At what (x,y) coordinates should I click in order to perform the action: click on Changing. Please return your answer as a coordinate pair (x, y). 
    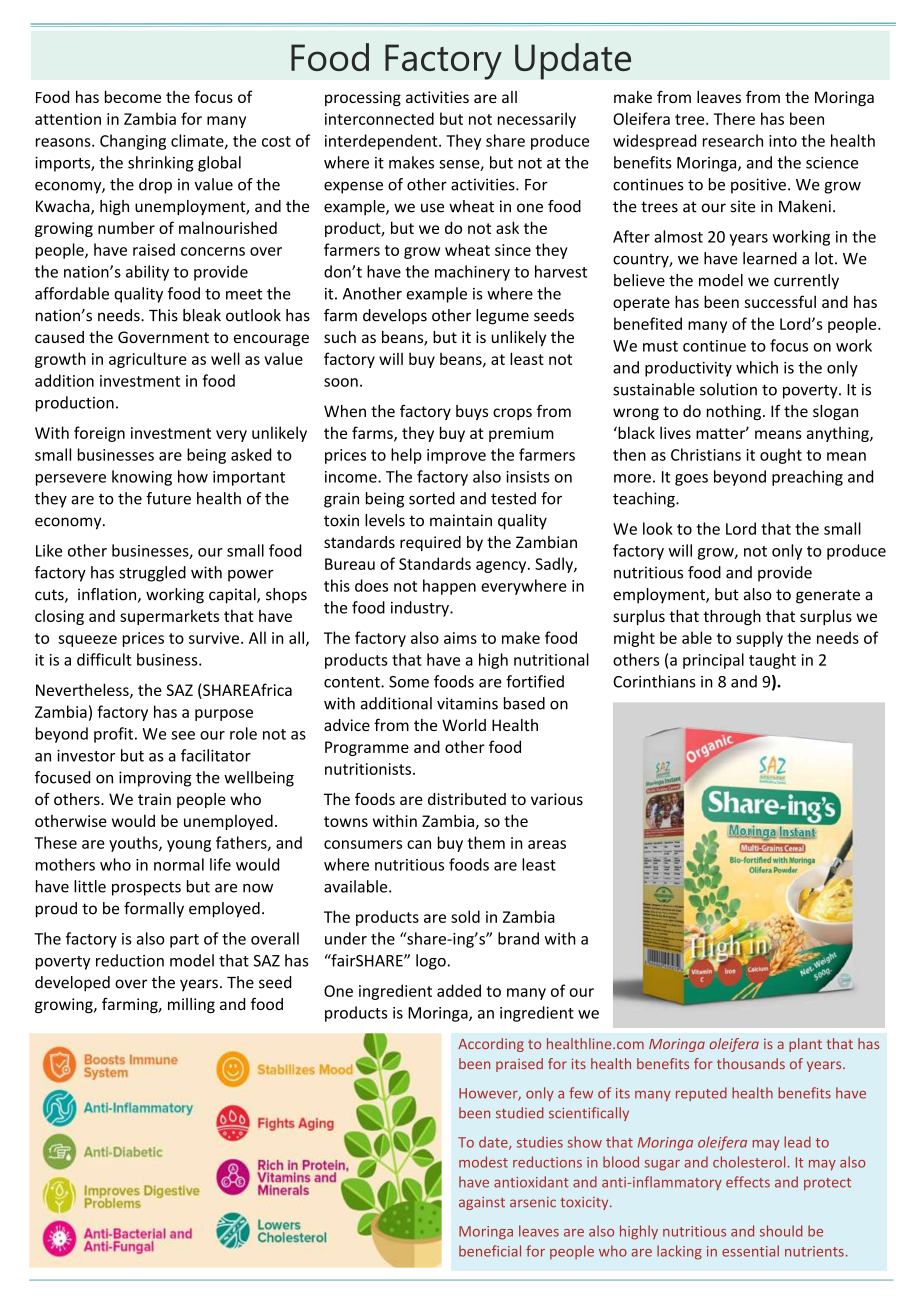
    Looking at the image, I should click on (133, 142).
